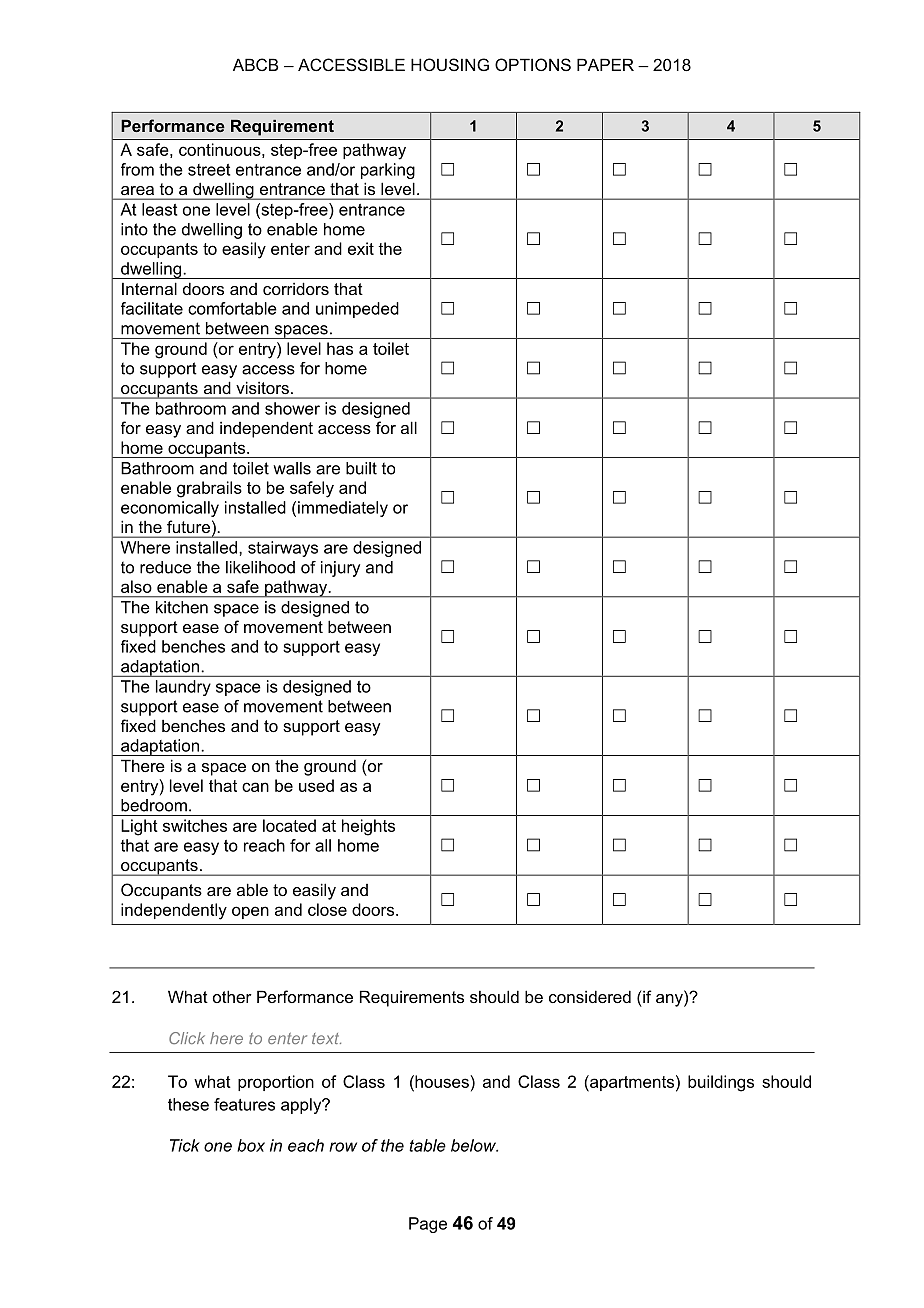 This document has height=1308, width=924. Describe the element at coordinates (250, 912) in the document. I see `open` at that location.
